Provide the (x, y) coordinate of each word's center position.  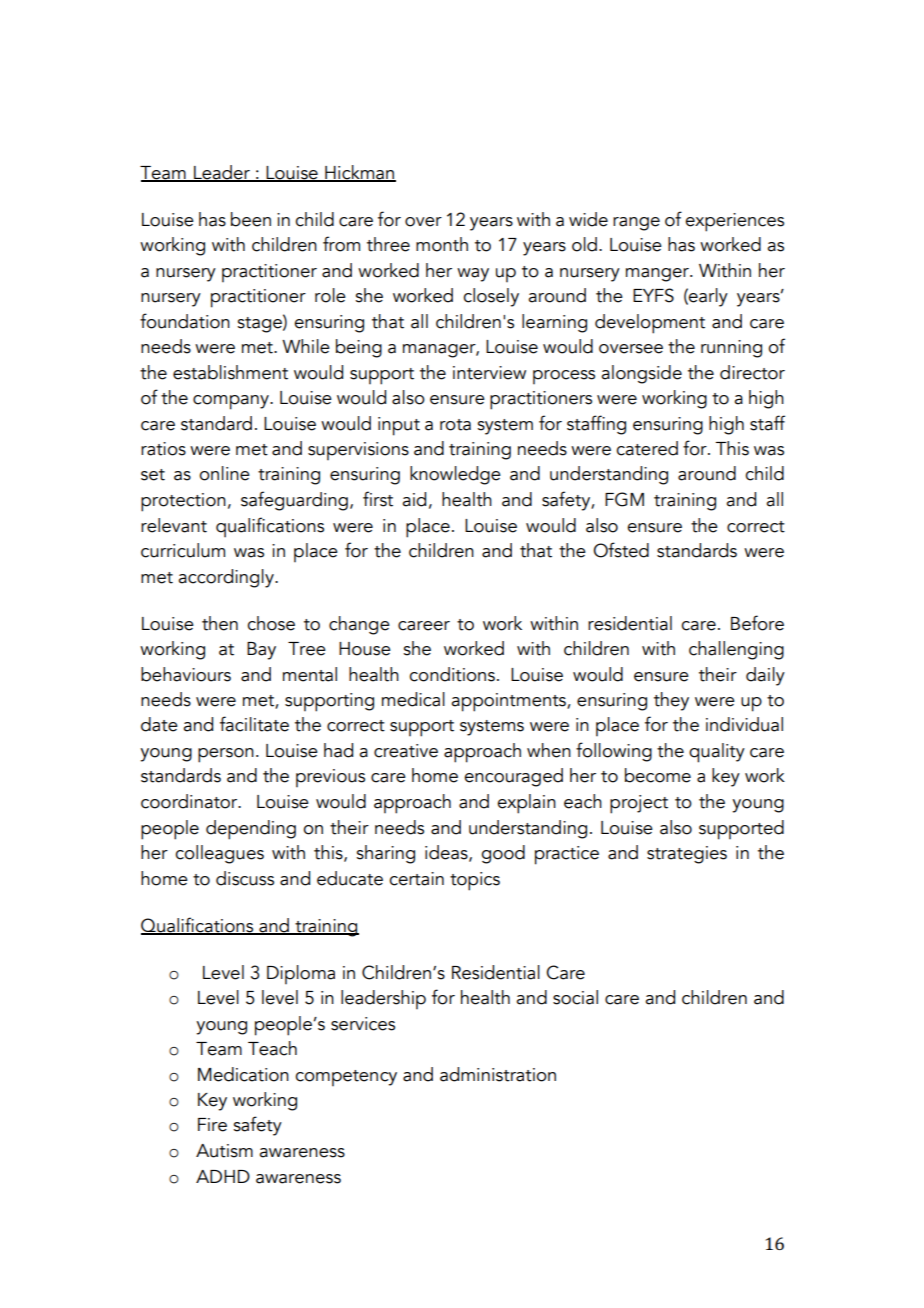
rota (455, 425)
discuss (245, 878)
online (224, 473)
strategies (687, 855)
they (671, 701)
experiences (734, 222)
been (251, 219)
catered (647, 448)
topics (475, 881)
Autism (224, 1151)
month (442, 244)
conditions (452, 674)
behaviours (186, 674)
